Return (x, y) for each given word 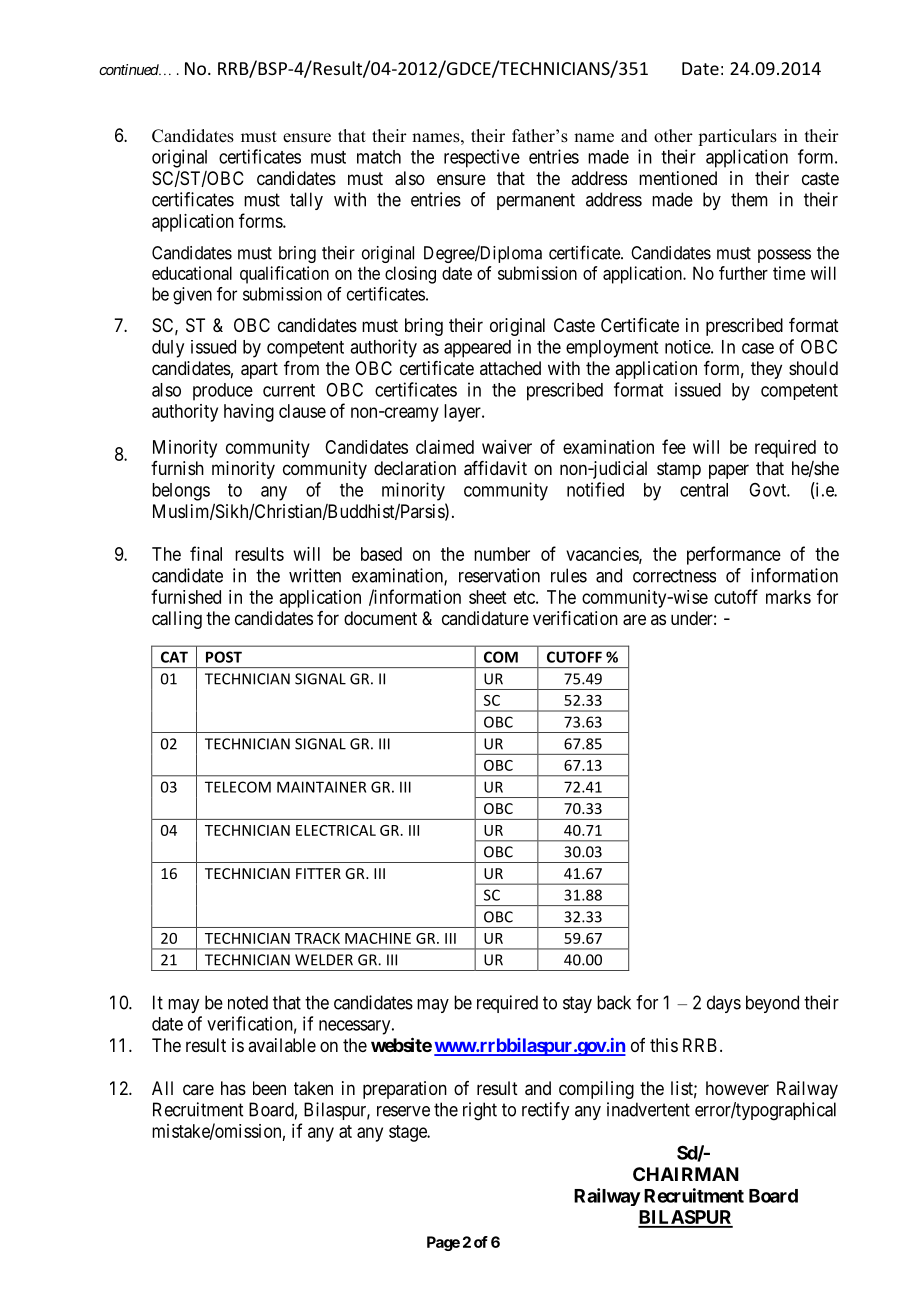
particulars (737, 137)
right (480, 1111)
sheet (487, 597)
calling (177, 620)
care (198, 1089)
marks (788, 597)
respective (482, 158)
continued (129, 69)
